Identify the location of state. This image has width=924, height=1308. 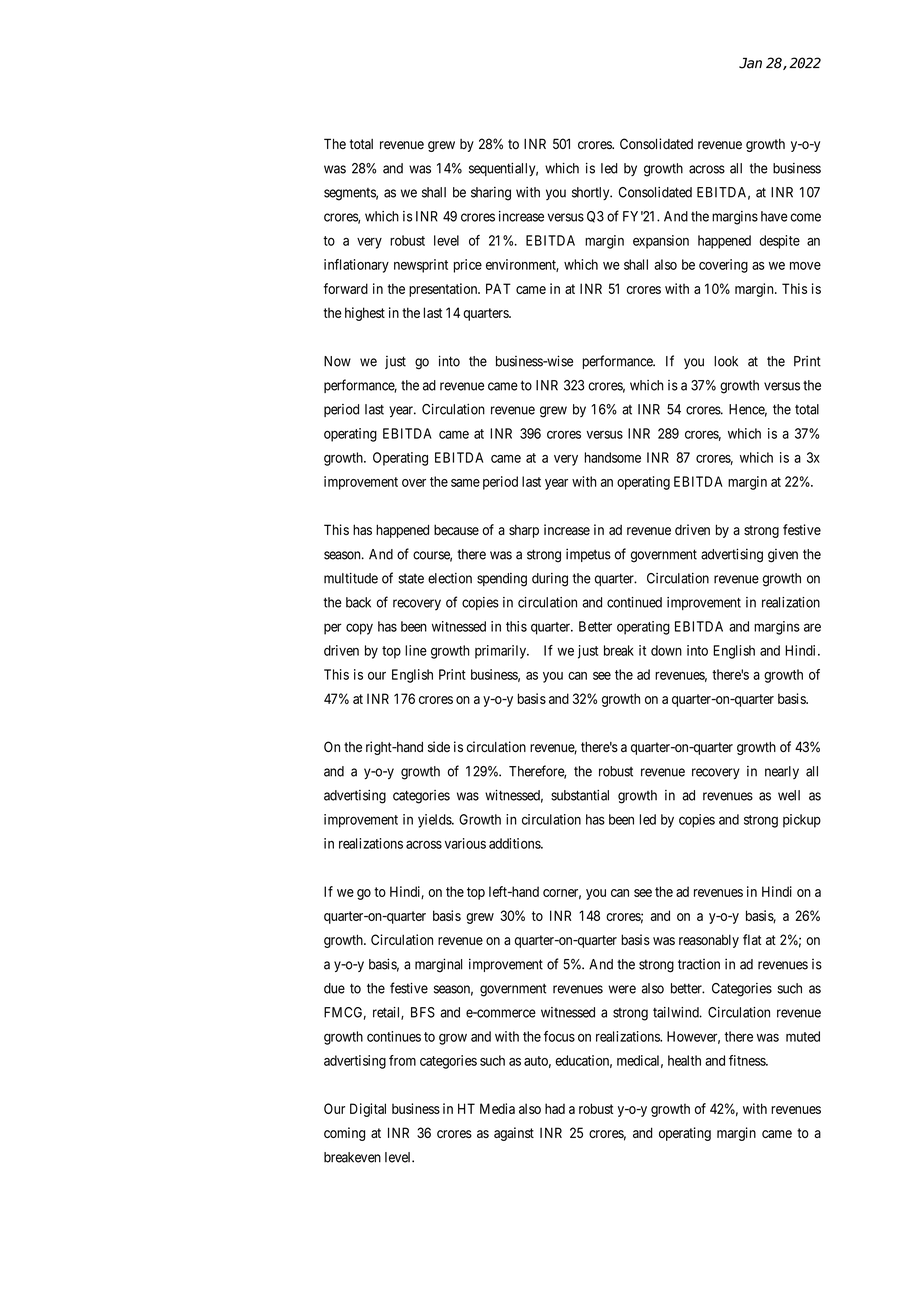
(411, 579).
